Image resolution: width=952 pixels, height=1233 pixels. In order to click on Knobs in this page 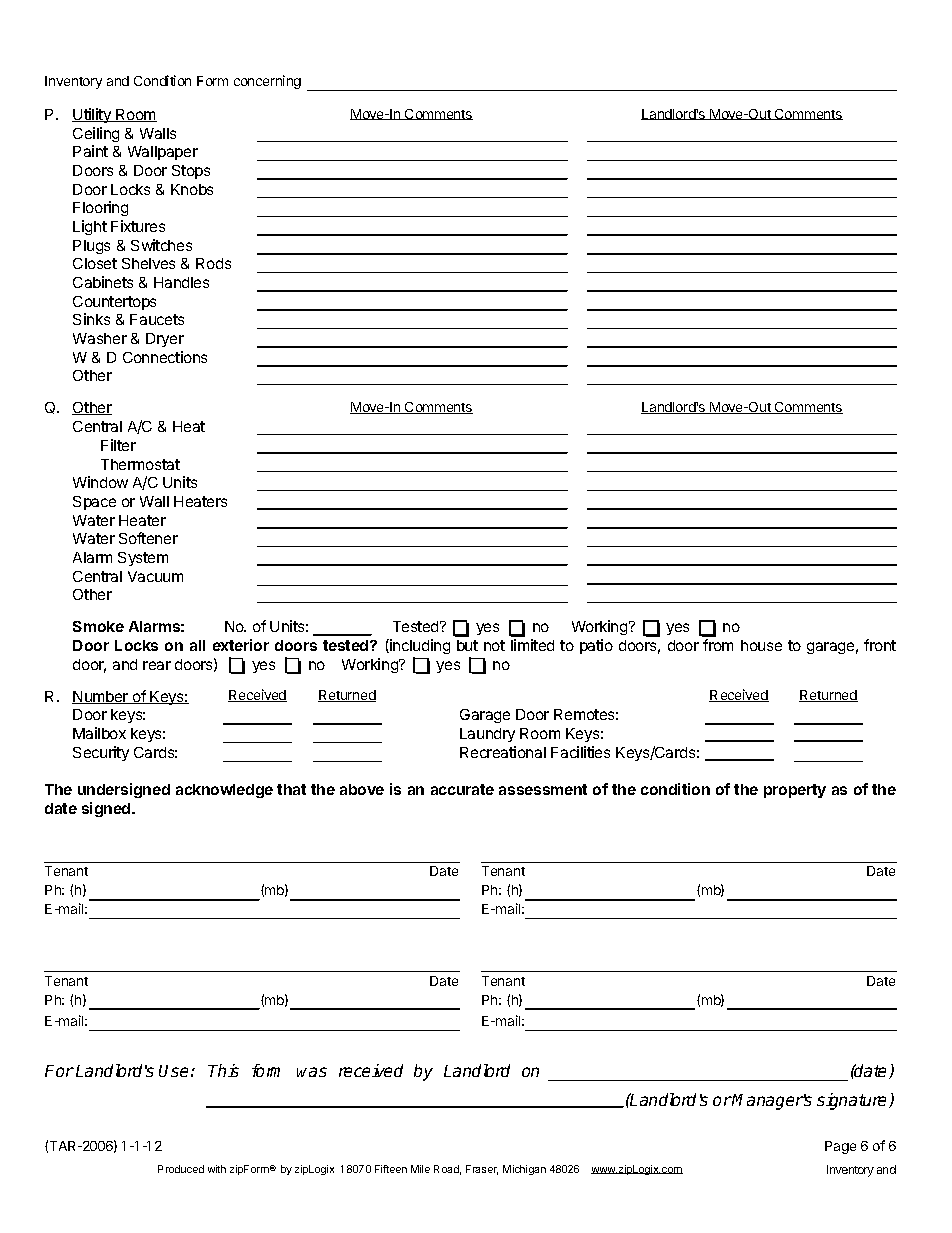, I will do `click(192, 189)`.
